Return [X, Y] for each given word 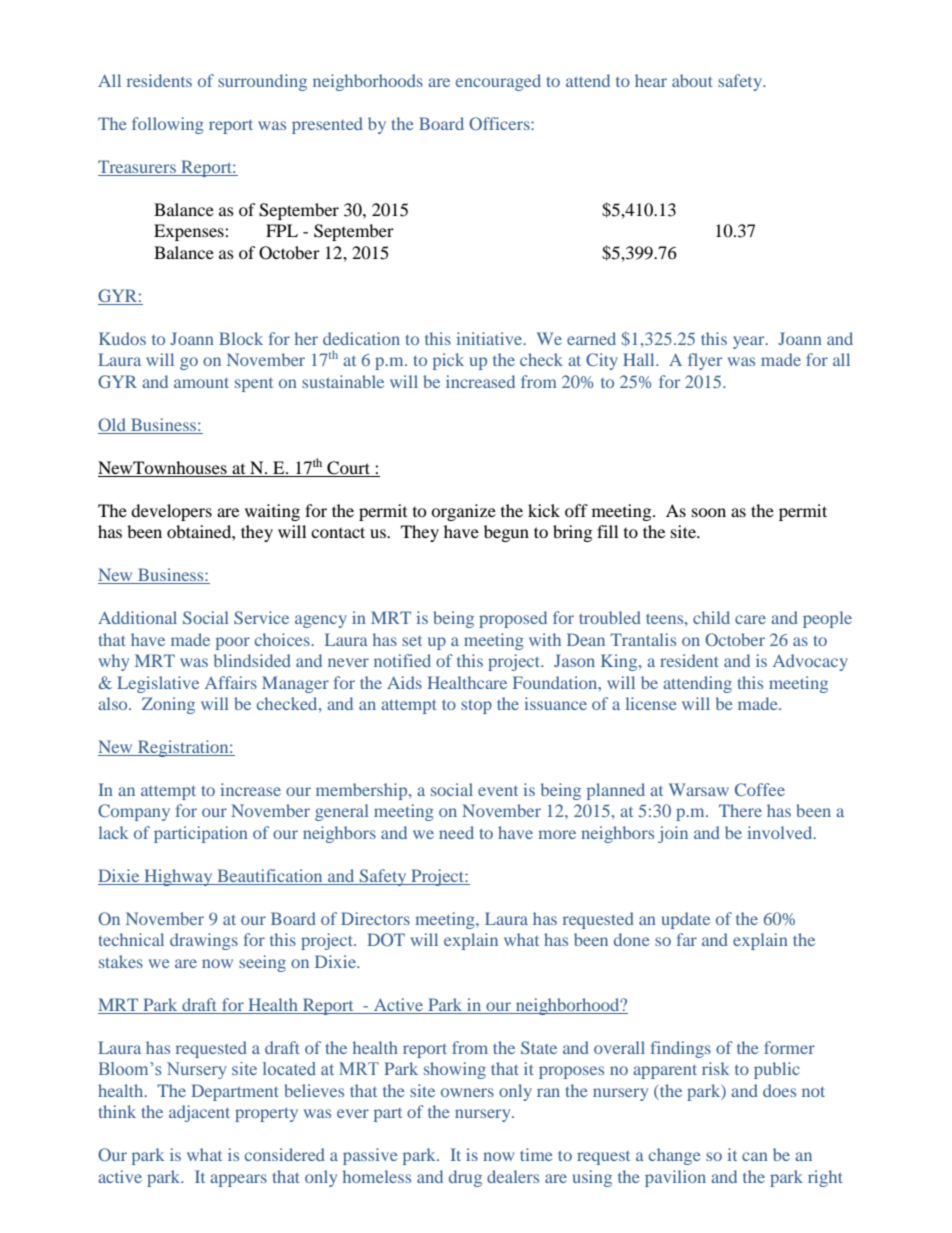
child [711, 617]
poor [233, 643]
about [692, 80]
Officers [500, 123]
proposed [513, 619]
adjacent [199, 1113]
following [168, 125]
